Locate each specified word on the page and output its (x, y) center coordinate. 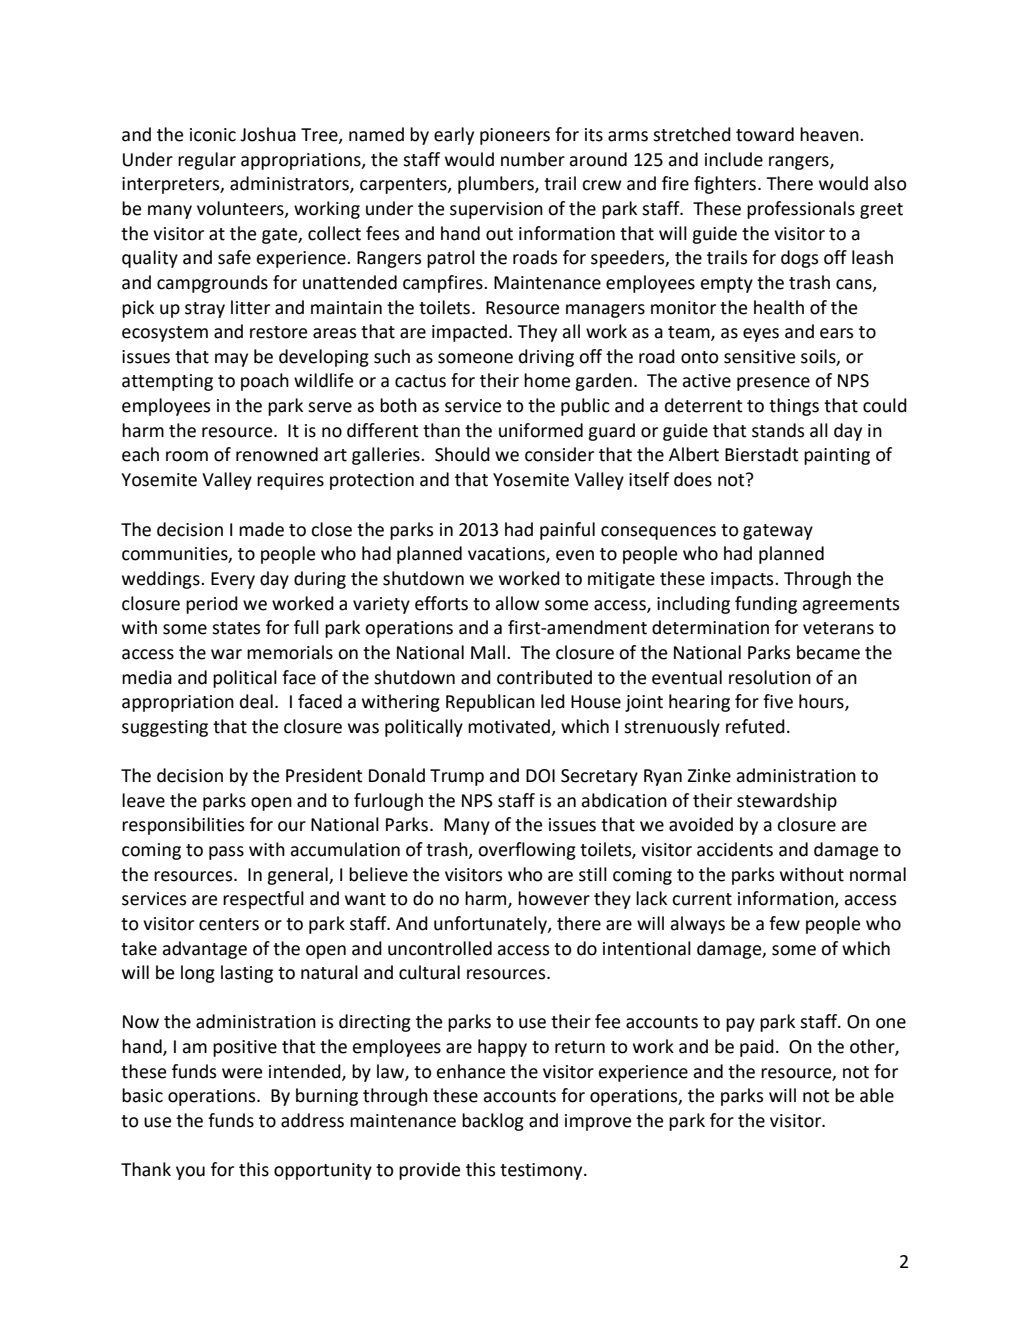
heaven (830, 134)
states (236, 628)
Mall (488, 652)
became (828, 652)
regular (207, 161)
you (190, 1173)
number (533, 159)
